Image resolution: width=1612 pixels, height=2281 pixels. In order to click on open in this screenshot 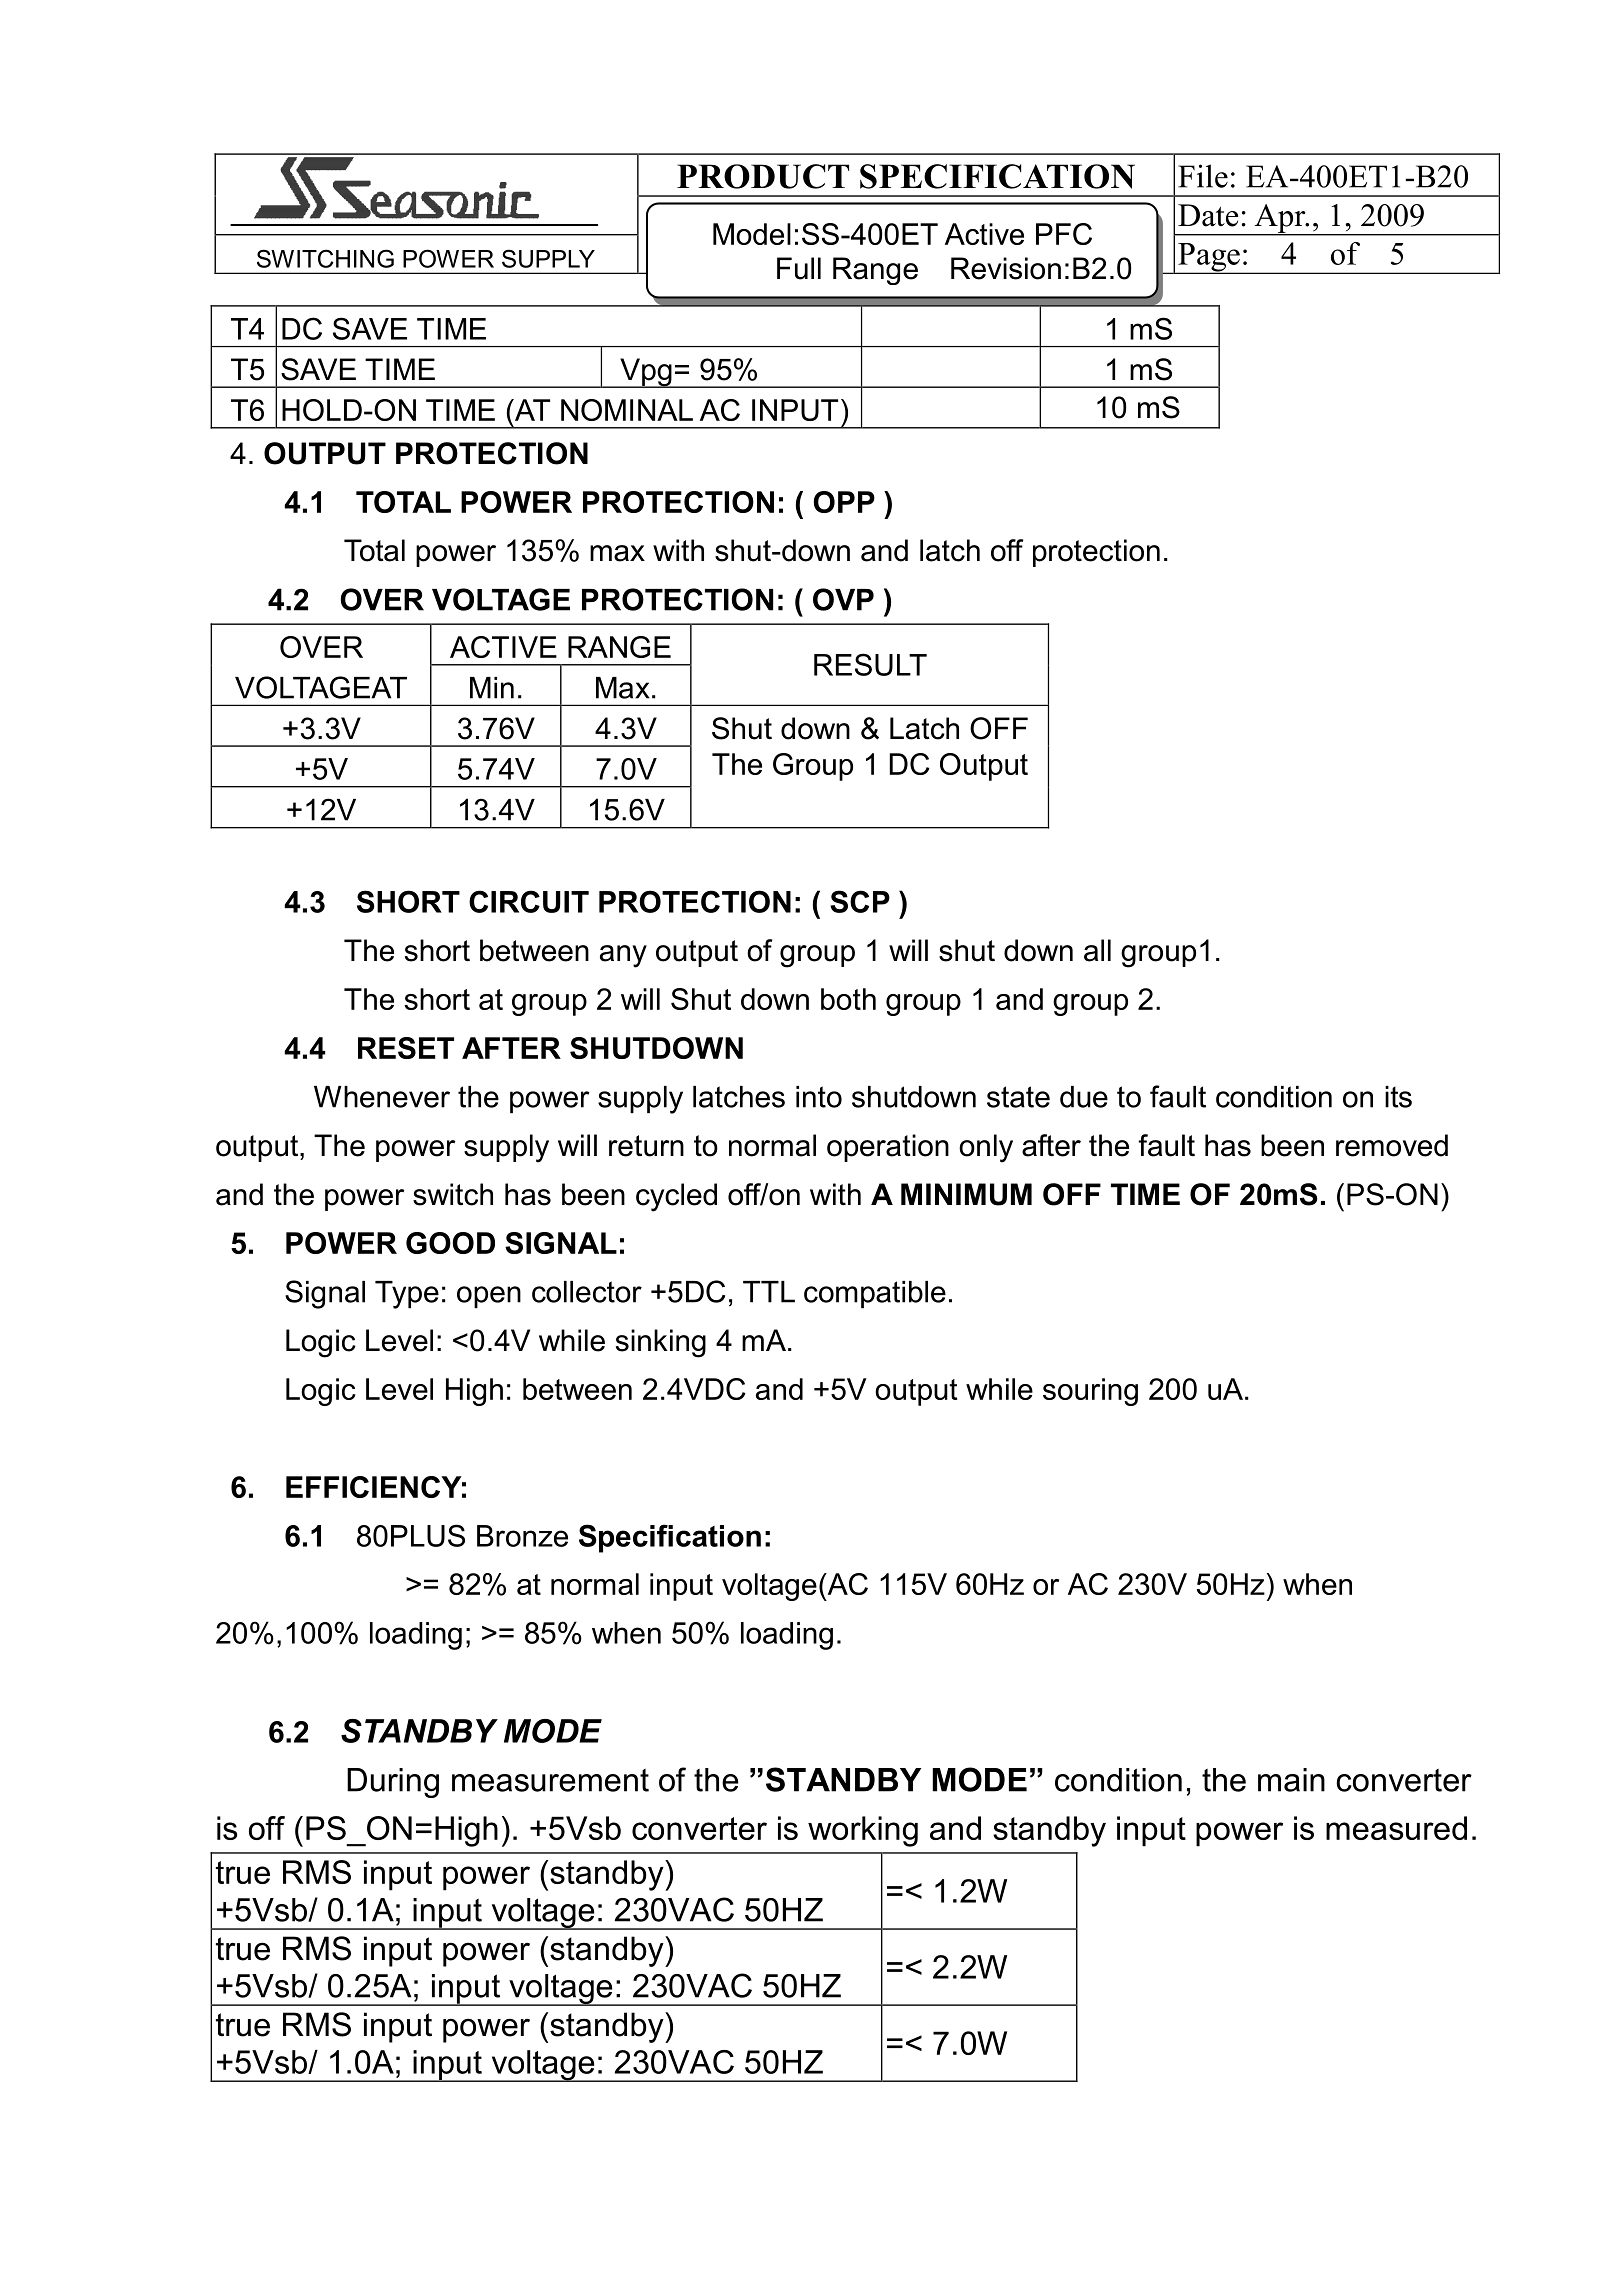, I will do `click(489, 1297)`.
